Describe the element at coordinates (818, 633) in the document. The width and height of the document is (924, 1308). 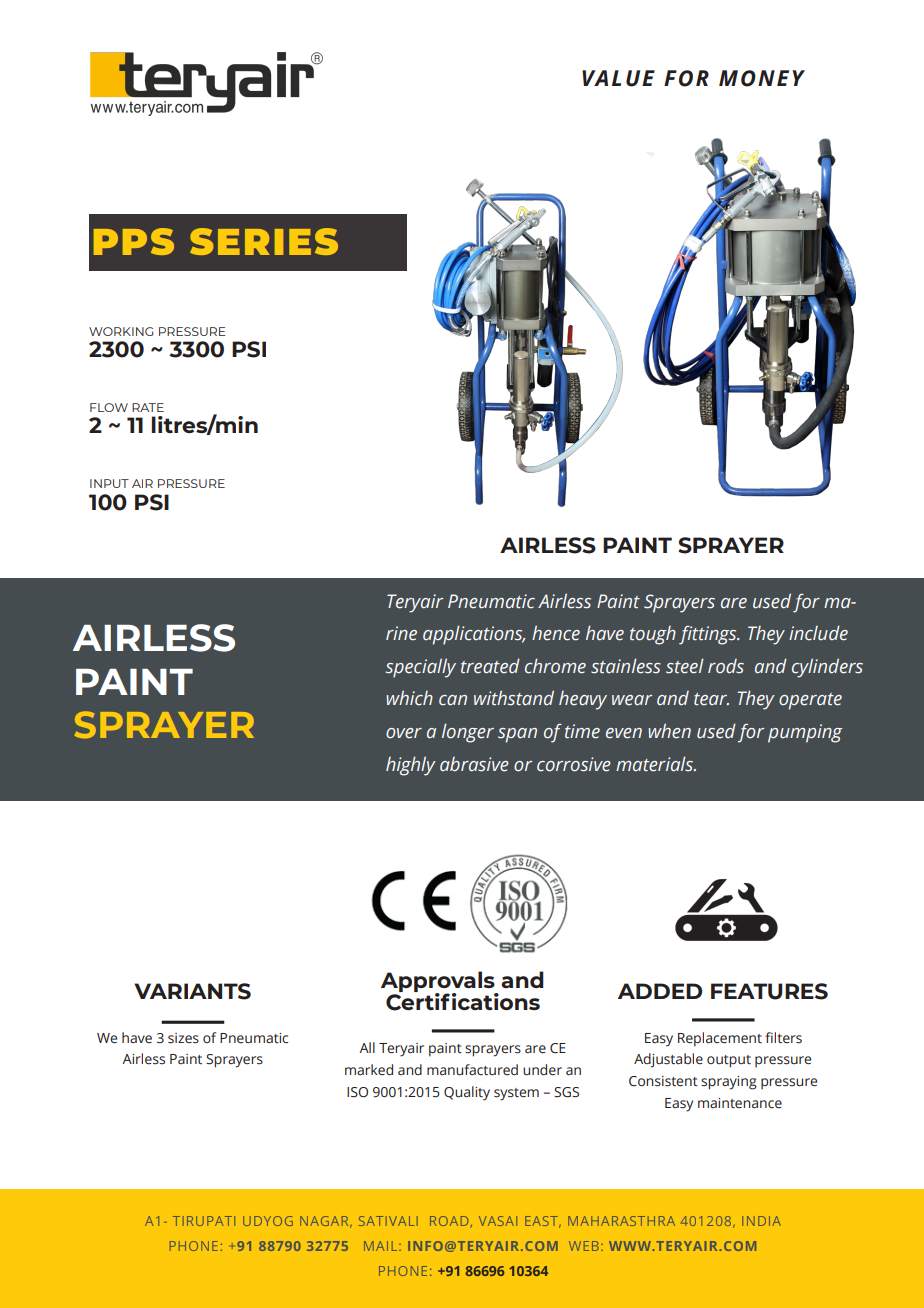
I see `include` at that location.
